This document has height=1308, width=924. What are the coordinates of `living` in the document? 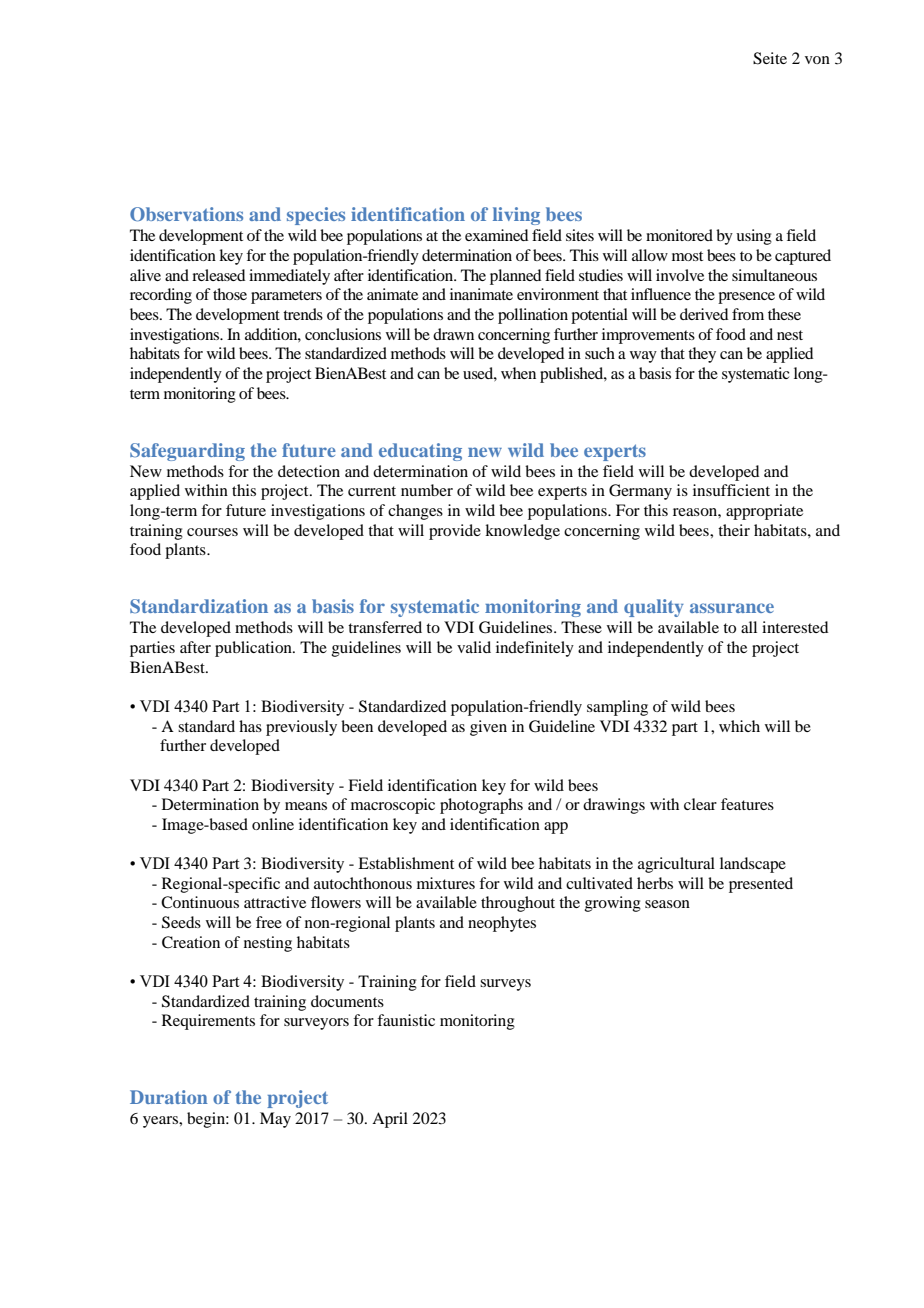 It's located at (516, 216).
